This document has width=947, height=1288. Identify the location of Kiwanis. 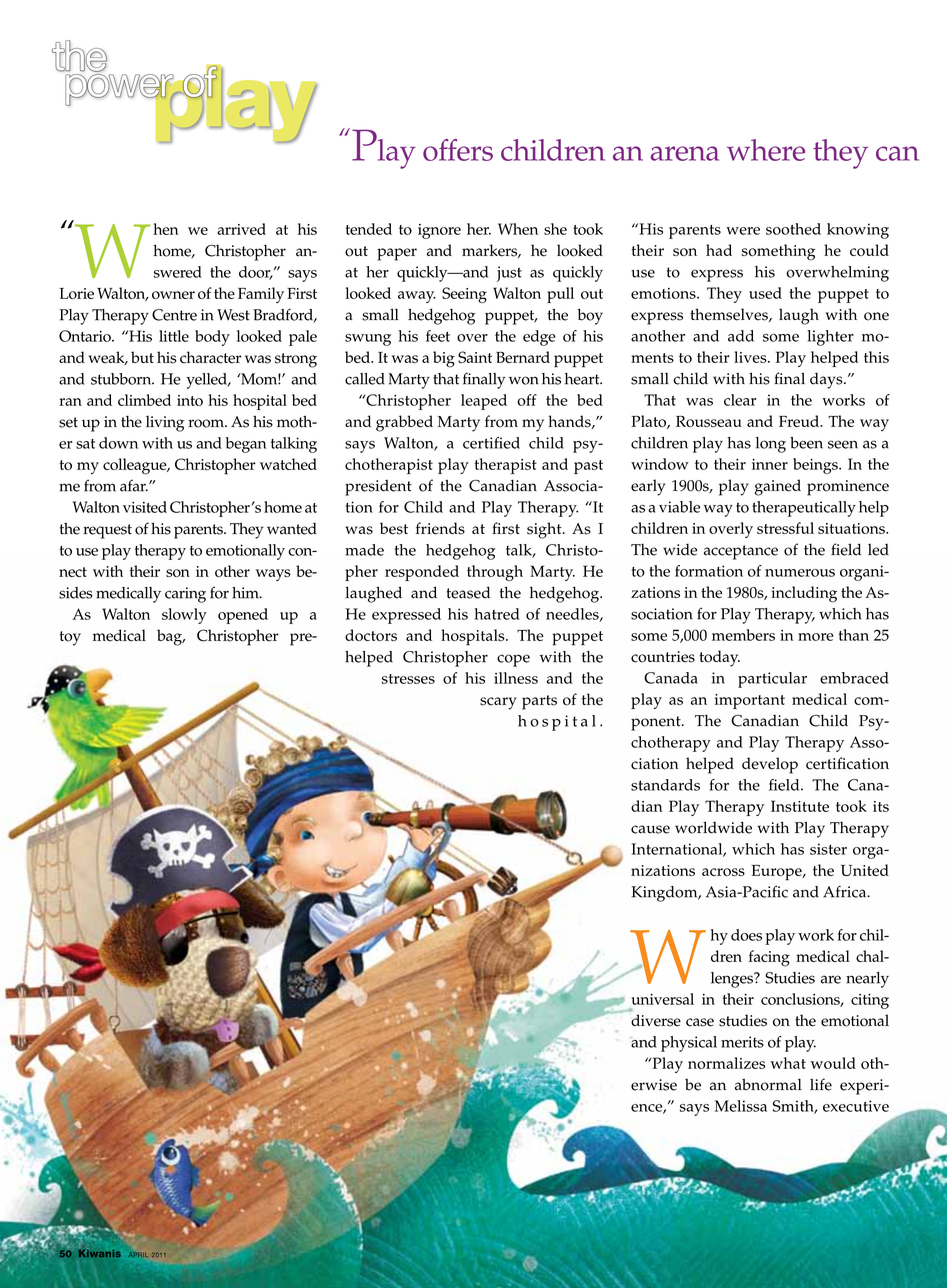
(100, 1253).
